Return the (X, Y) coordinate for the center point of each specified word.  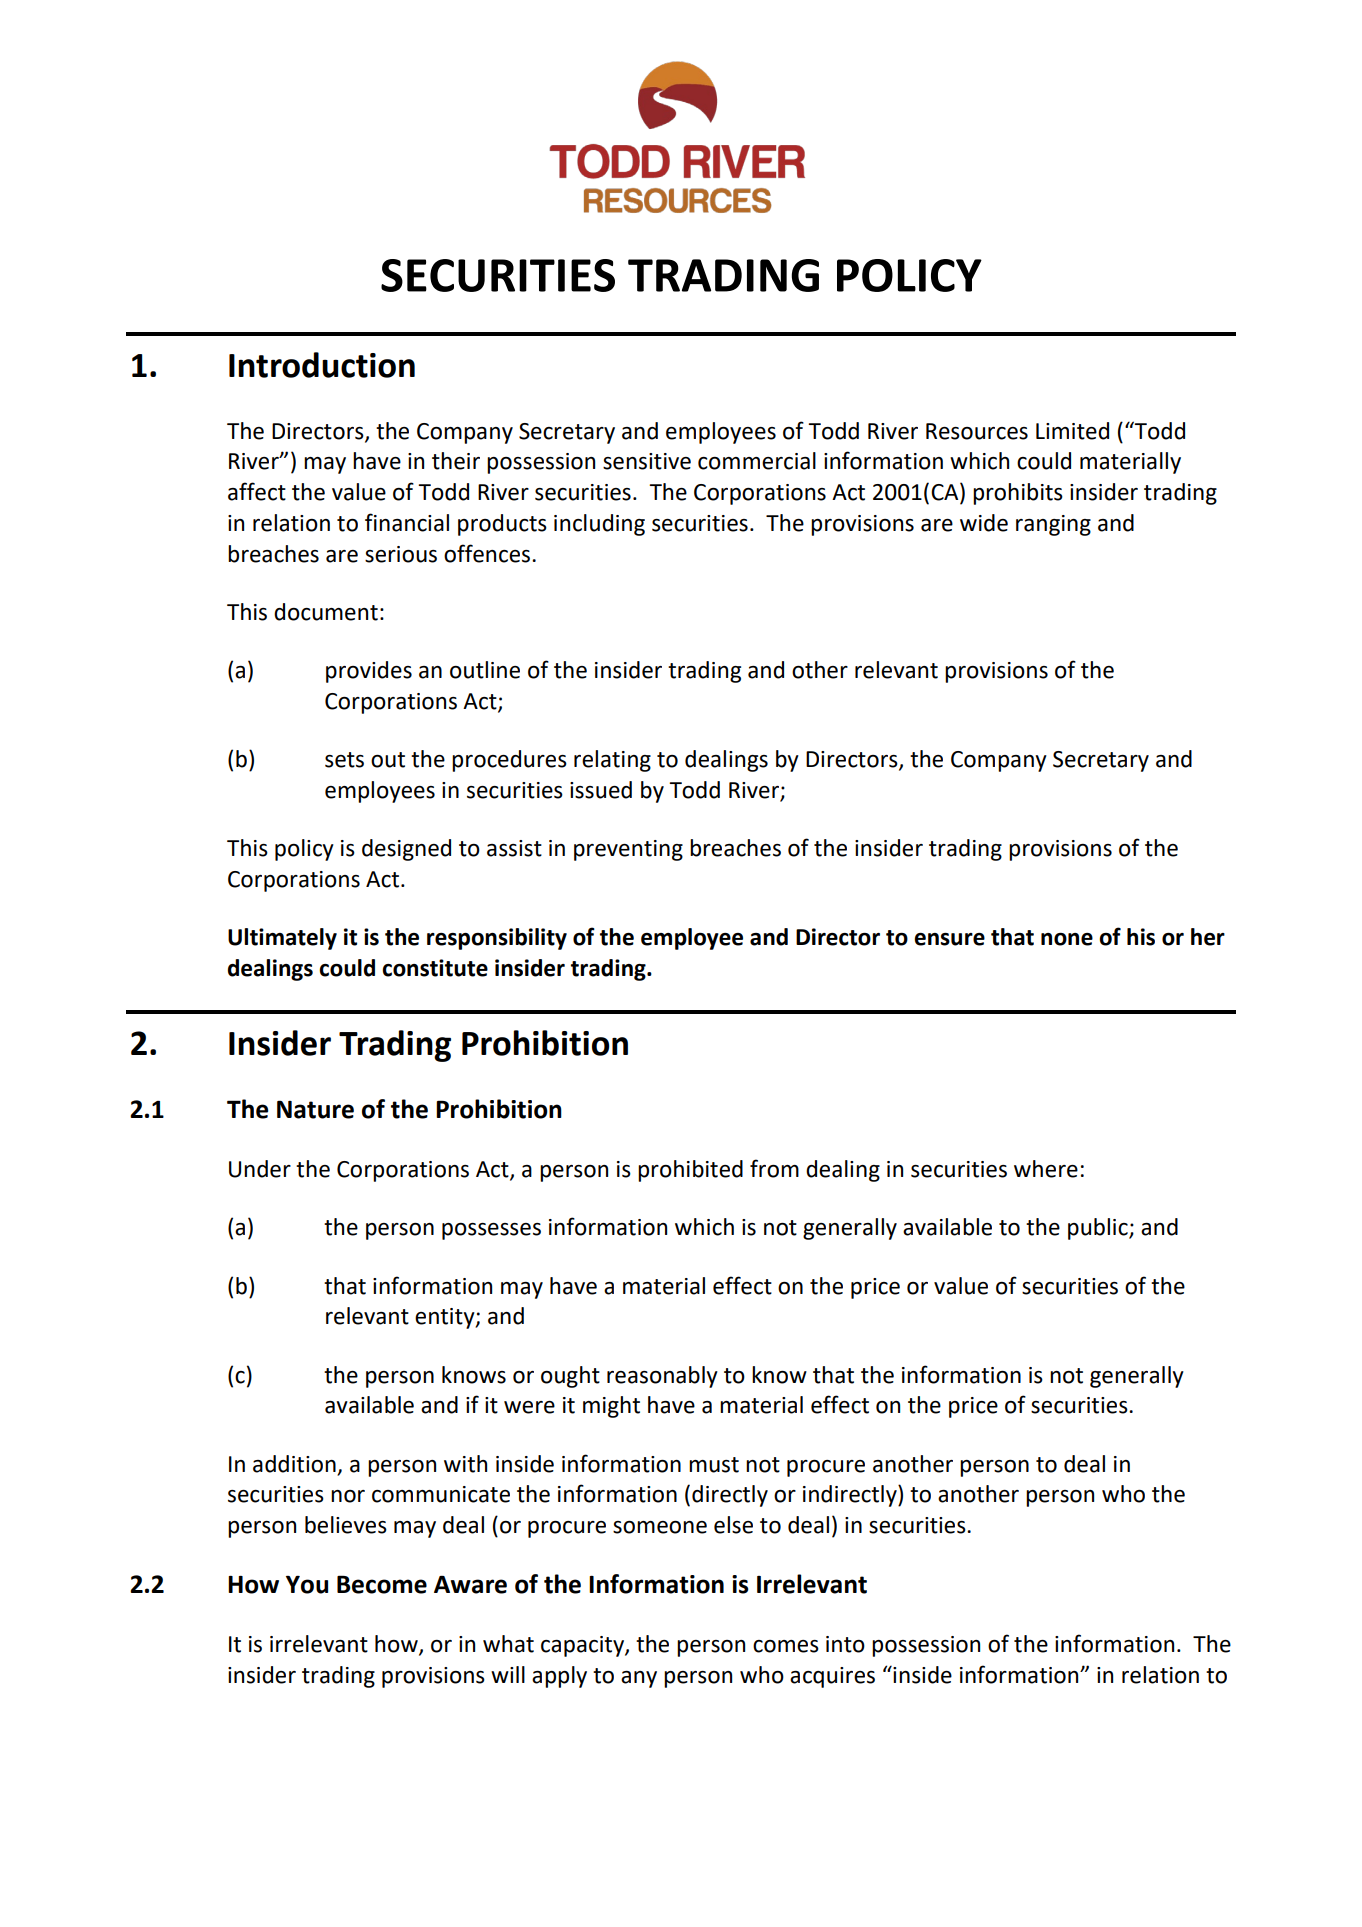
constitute (435, 968)
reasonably (662, 1377)
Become (382, 1584)
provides (369, 672)
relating (612, 761)
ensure (949, 939)
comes (786, 1646)
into (845, 1644)
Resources (977, 431)
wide (984, 523)
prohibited (690, 1171)
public (1099, 1229)
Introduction (322, 365)
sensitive (647, 461)
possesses (491, 1231)
